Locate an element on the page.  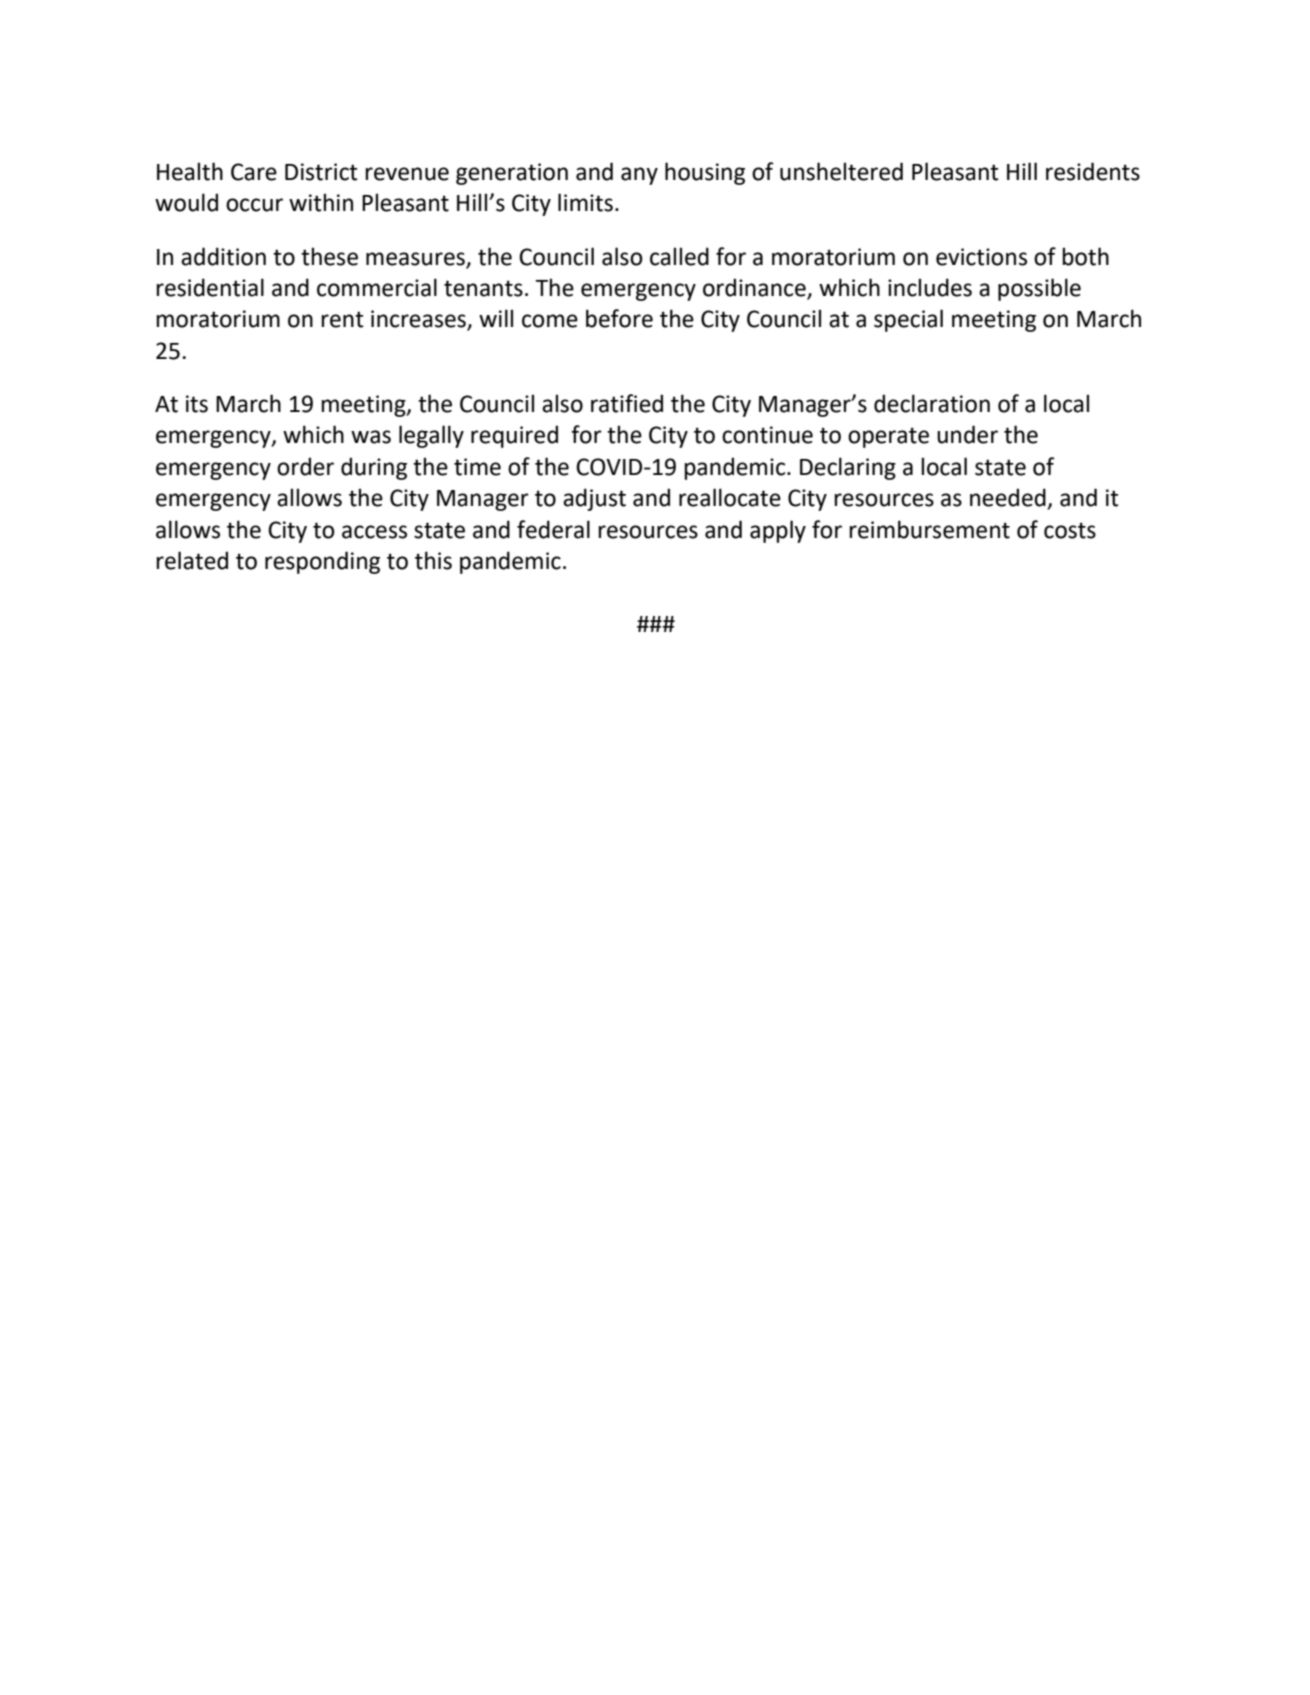
under is located at coordinates (967, 434).
